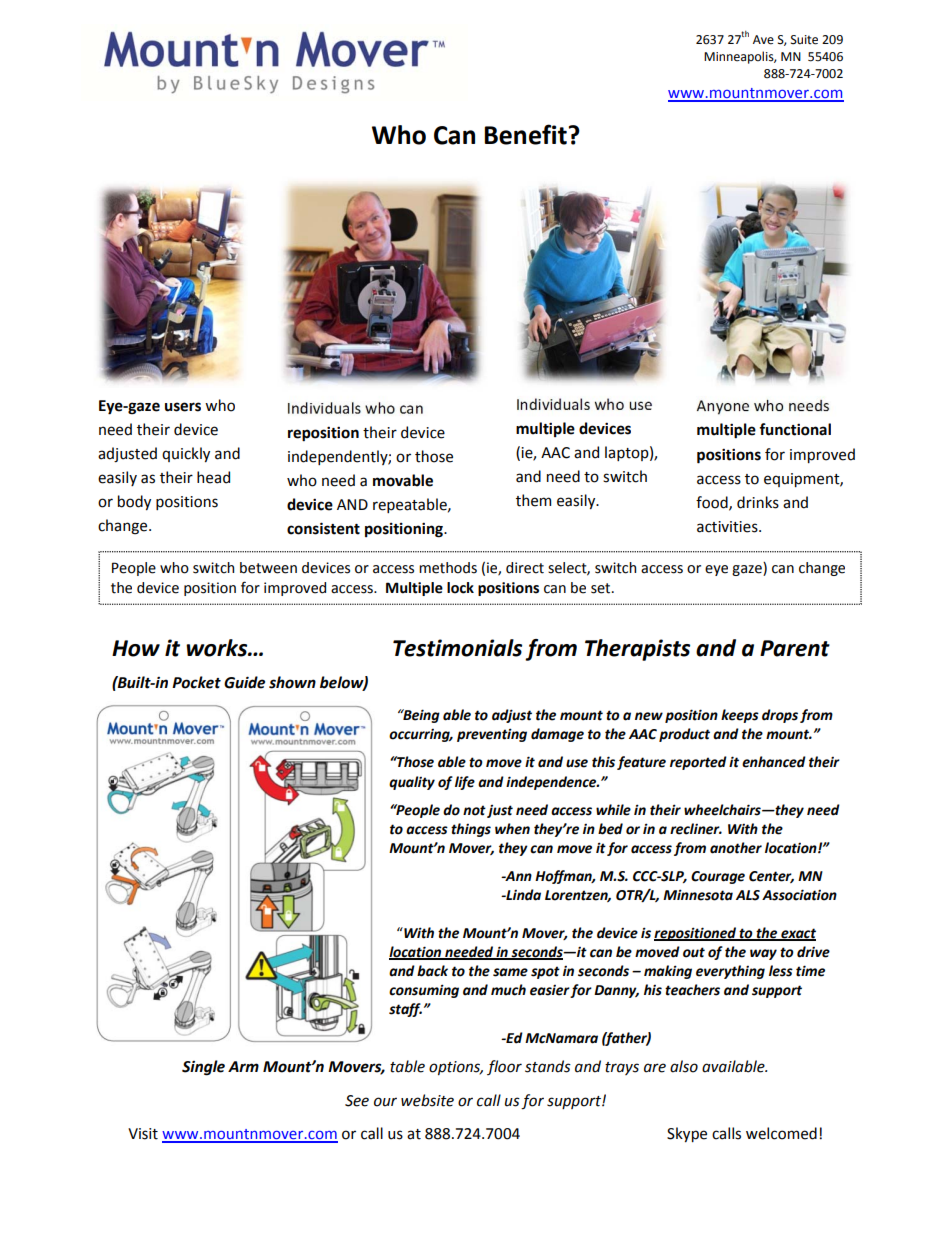 Image resolution: width=952 pixels, height=1233 pixels. What do you see at coordinates (723, 407) in the screenshot?
I see `Anyone` at bounding box center [723, 407].
